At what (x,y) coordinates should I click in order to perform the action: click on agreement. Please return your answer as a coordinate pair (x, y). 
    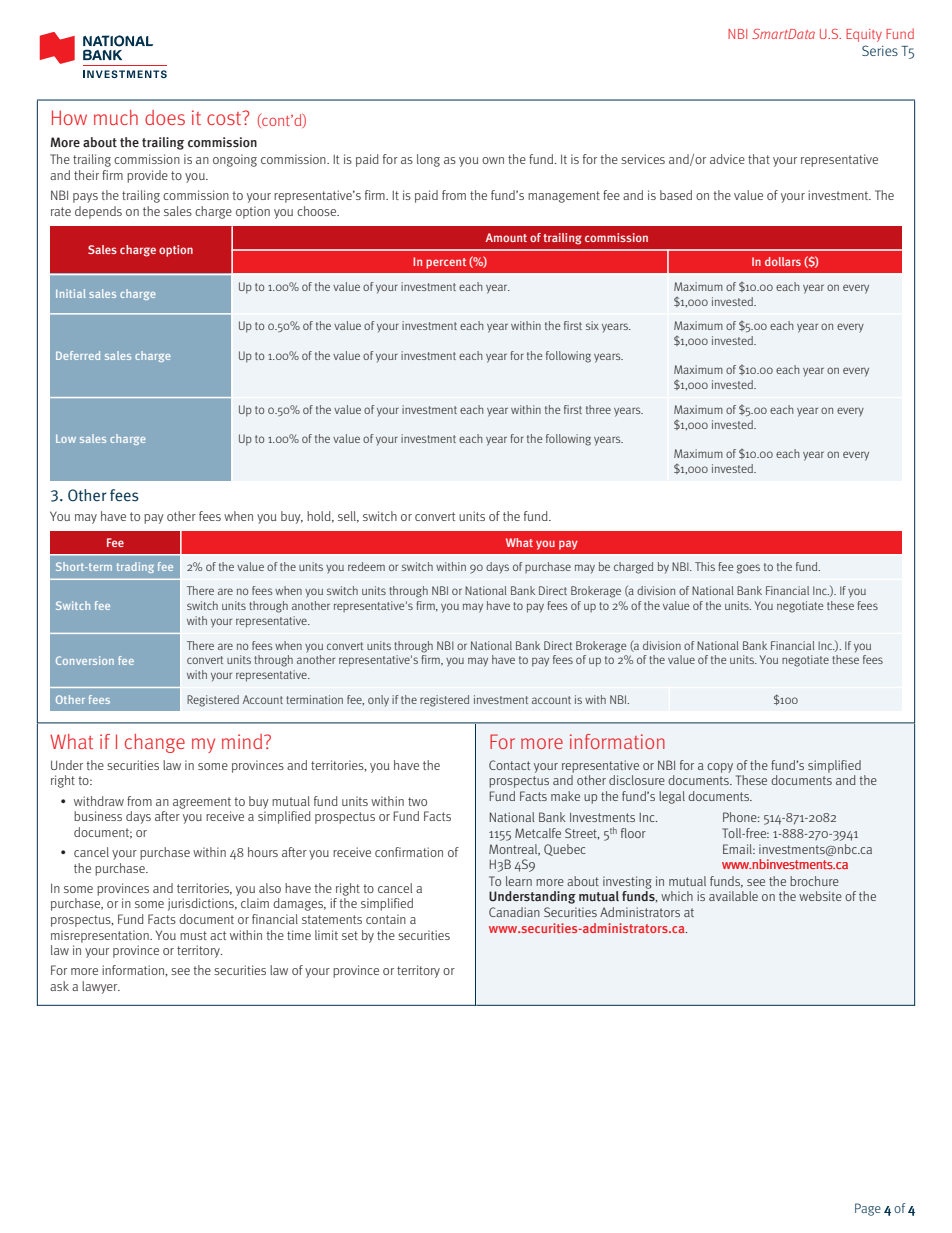
    Looking at the image, I should click on (202, 803).
